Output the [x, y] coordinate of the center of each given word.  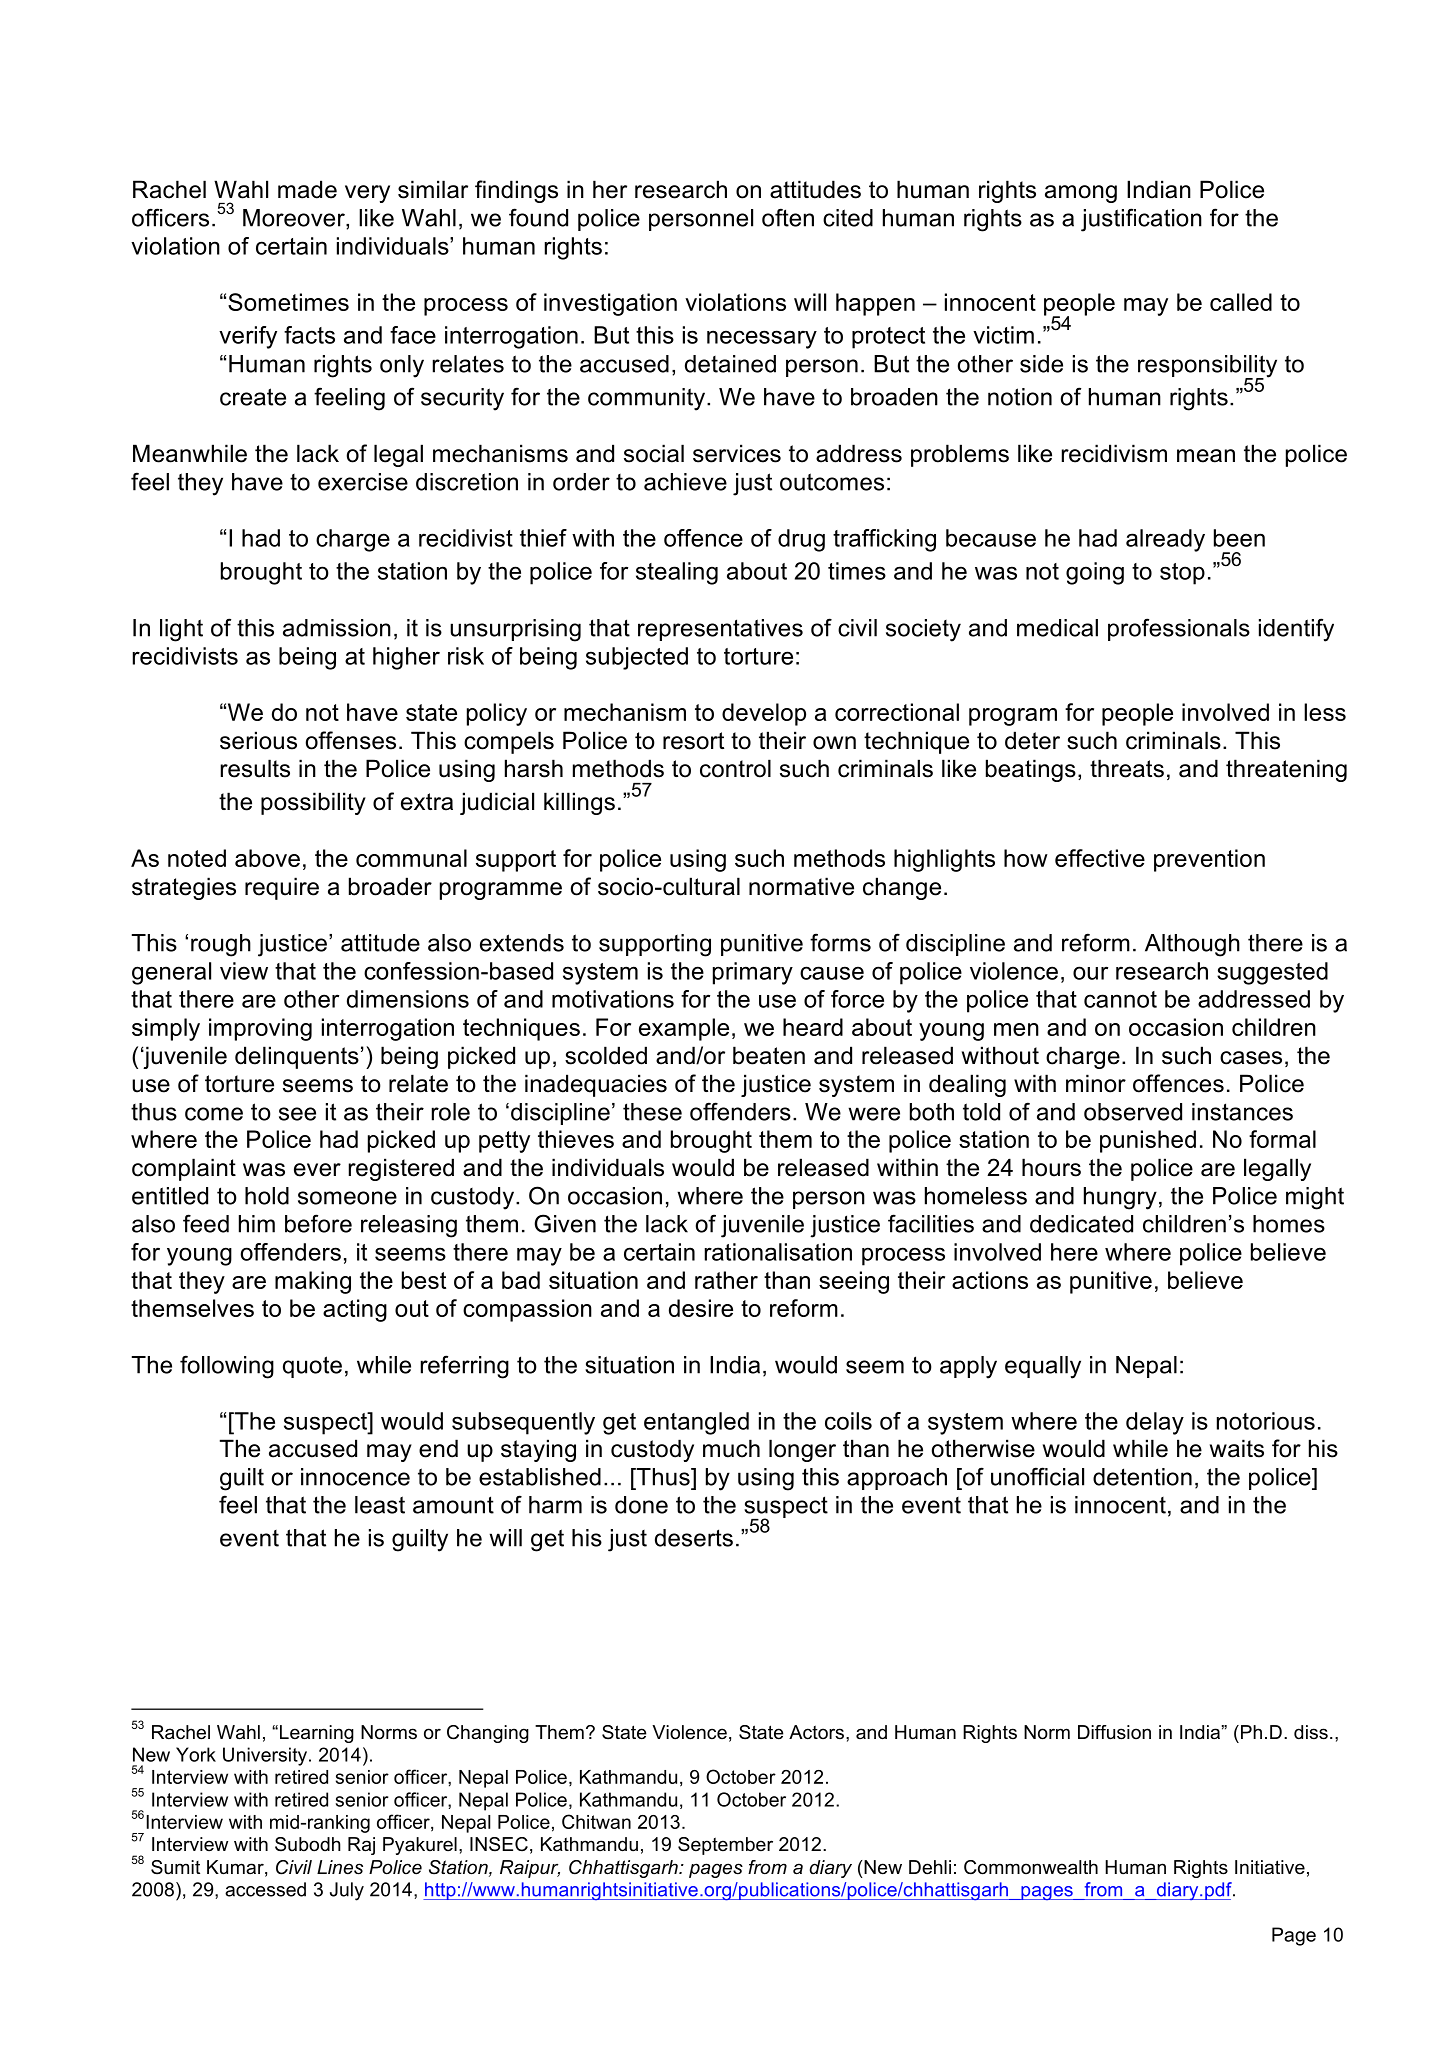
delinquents [297, 1057]
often [788, 217]
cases [1251, 1058]
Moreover [295, 218]
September [725, 1846]
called [1241, 302]
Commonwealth [1031, 1867]
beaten [769, 1055]
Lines [340, 1867]
